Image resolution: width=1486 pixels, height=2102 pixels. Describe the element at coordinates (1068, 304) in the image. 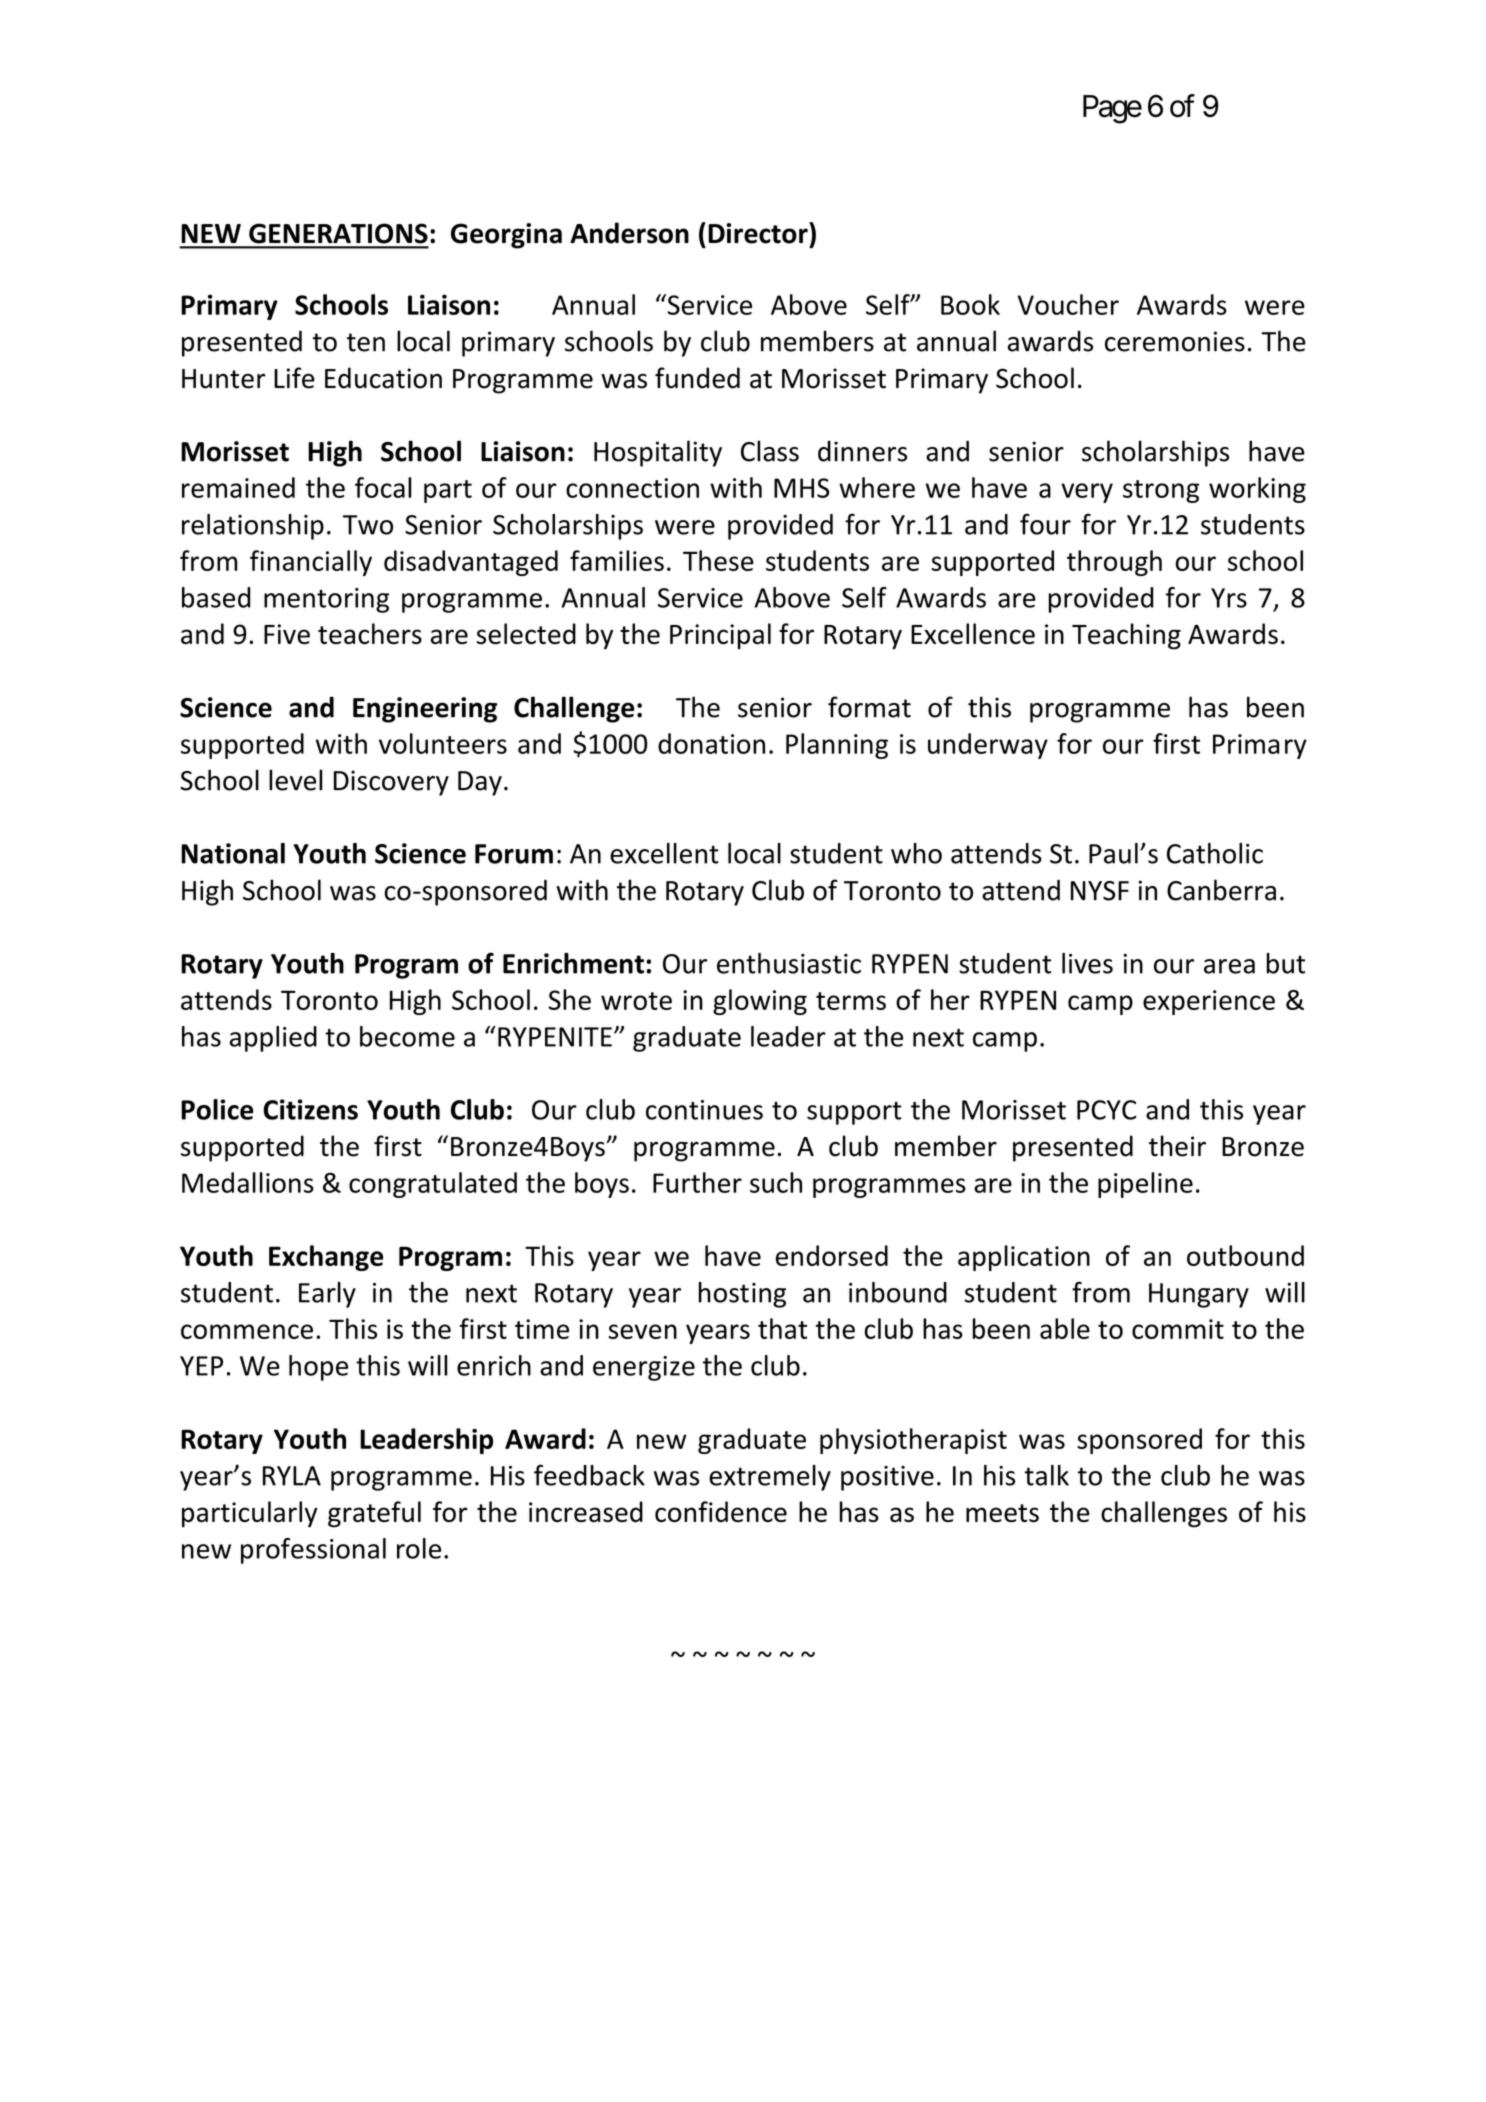

I see `Voucher` at that location.
